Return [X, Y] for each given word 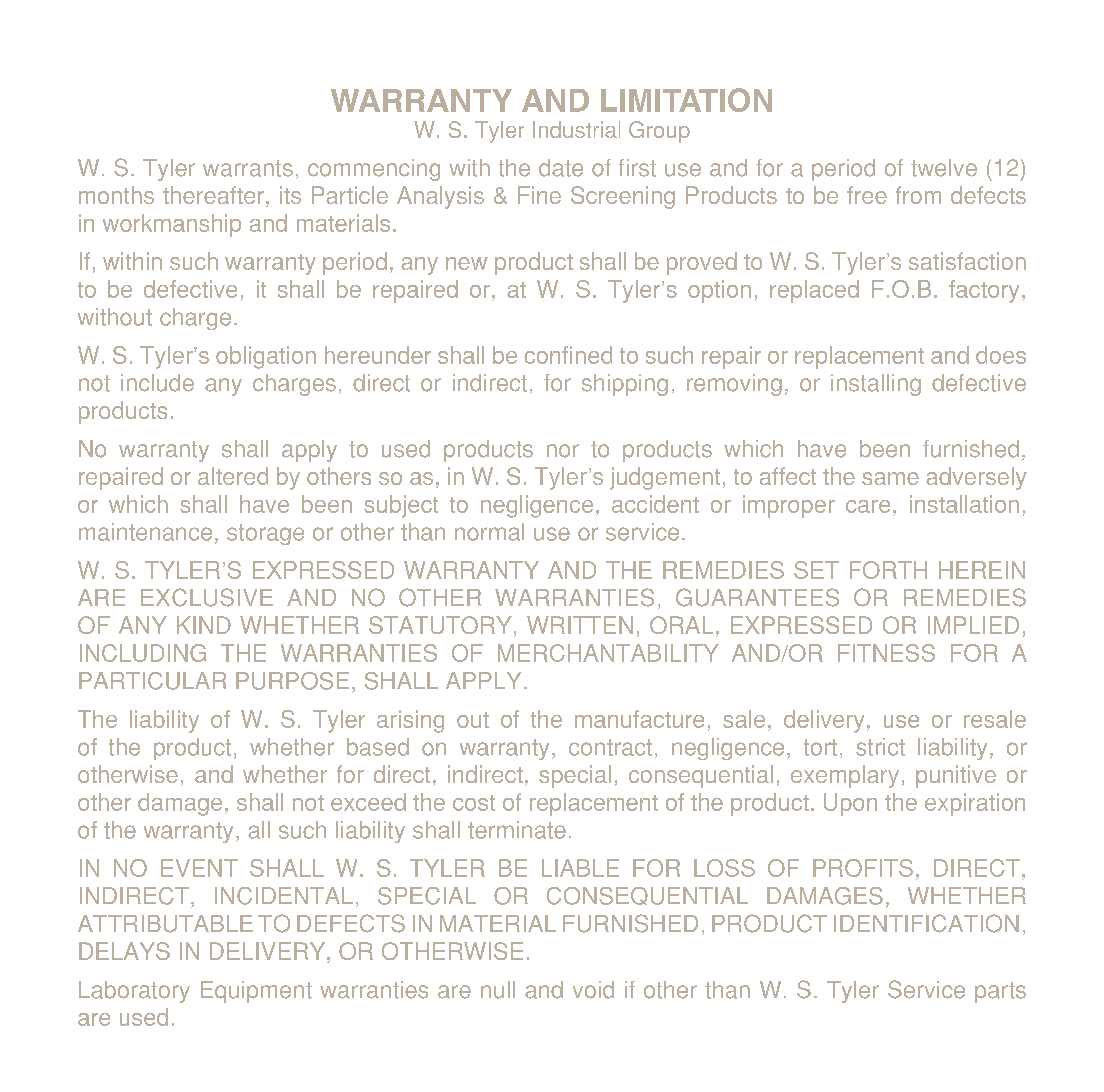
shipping [625, 385]
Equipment [256, 992]
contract [610, 747]
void [593, 990]
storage [265, 534]
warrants [248, 168]
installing [876, 385]
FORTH [888, 570]
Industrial [576, 129]
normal [489, 532]
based [378, 747]
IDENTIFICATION [926, 923]
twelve [944, 168]
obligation [266, 357]
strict [880, 747]
